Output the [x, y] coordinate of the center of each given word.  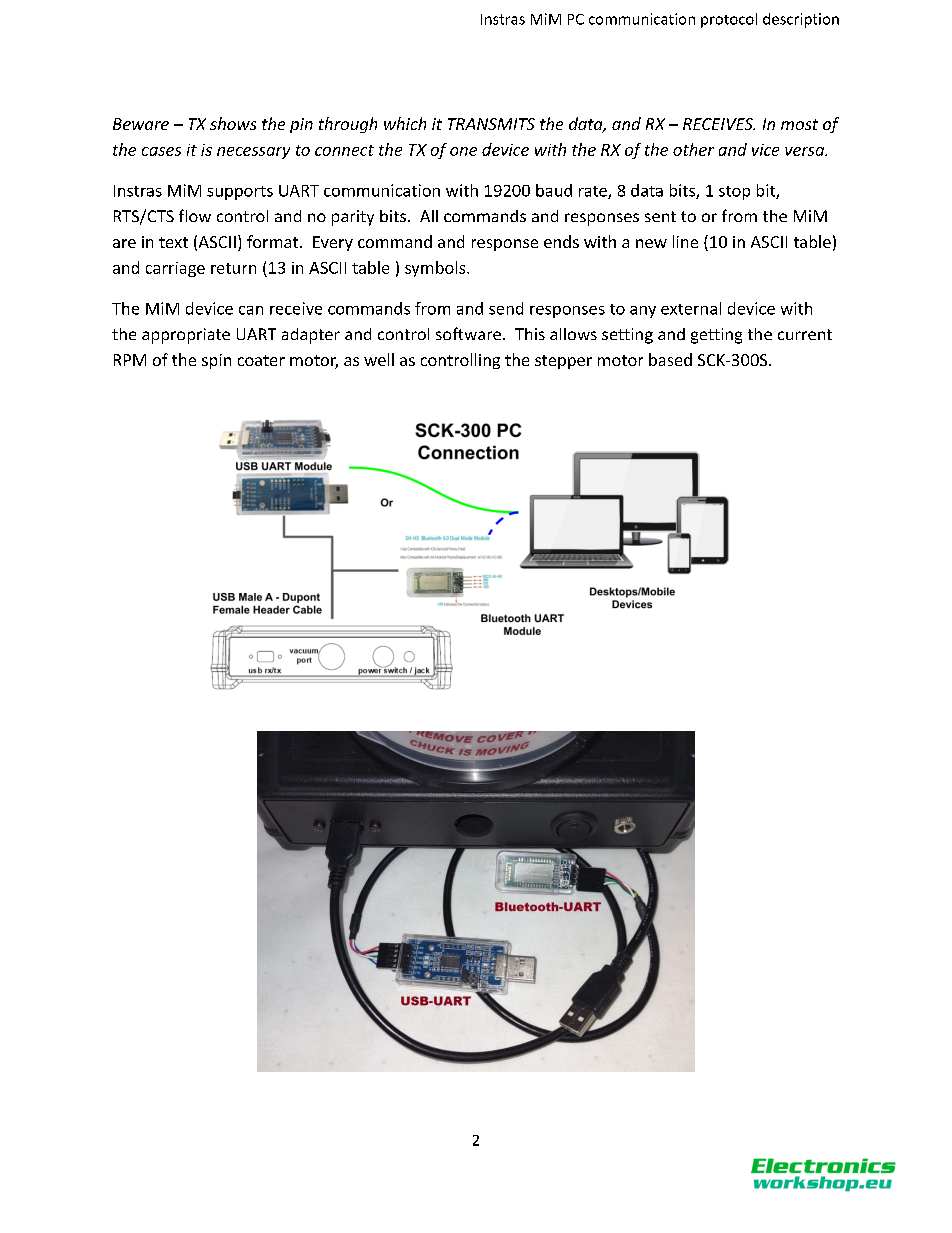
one [463, 151]
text [173, 242]
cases [161, 151]
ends [561, 241]
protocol [729, 20]
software [468, 333]
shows [233, 123]
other [693, 149]
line [685, 241]
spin [216, 361]
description [801, 20]
